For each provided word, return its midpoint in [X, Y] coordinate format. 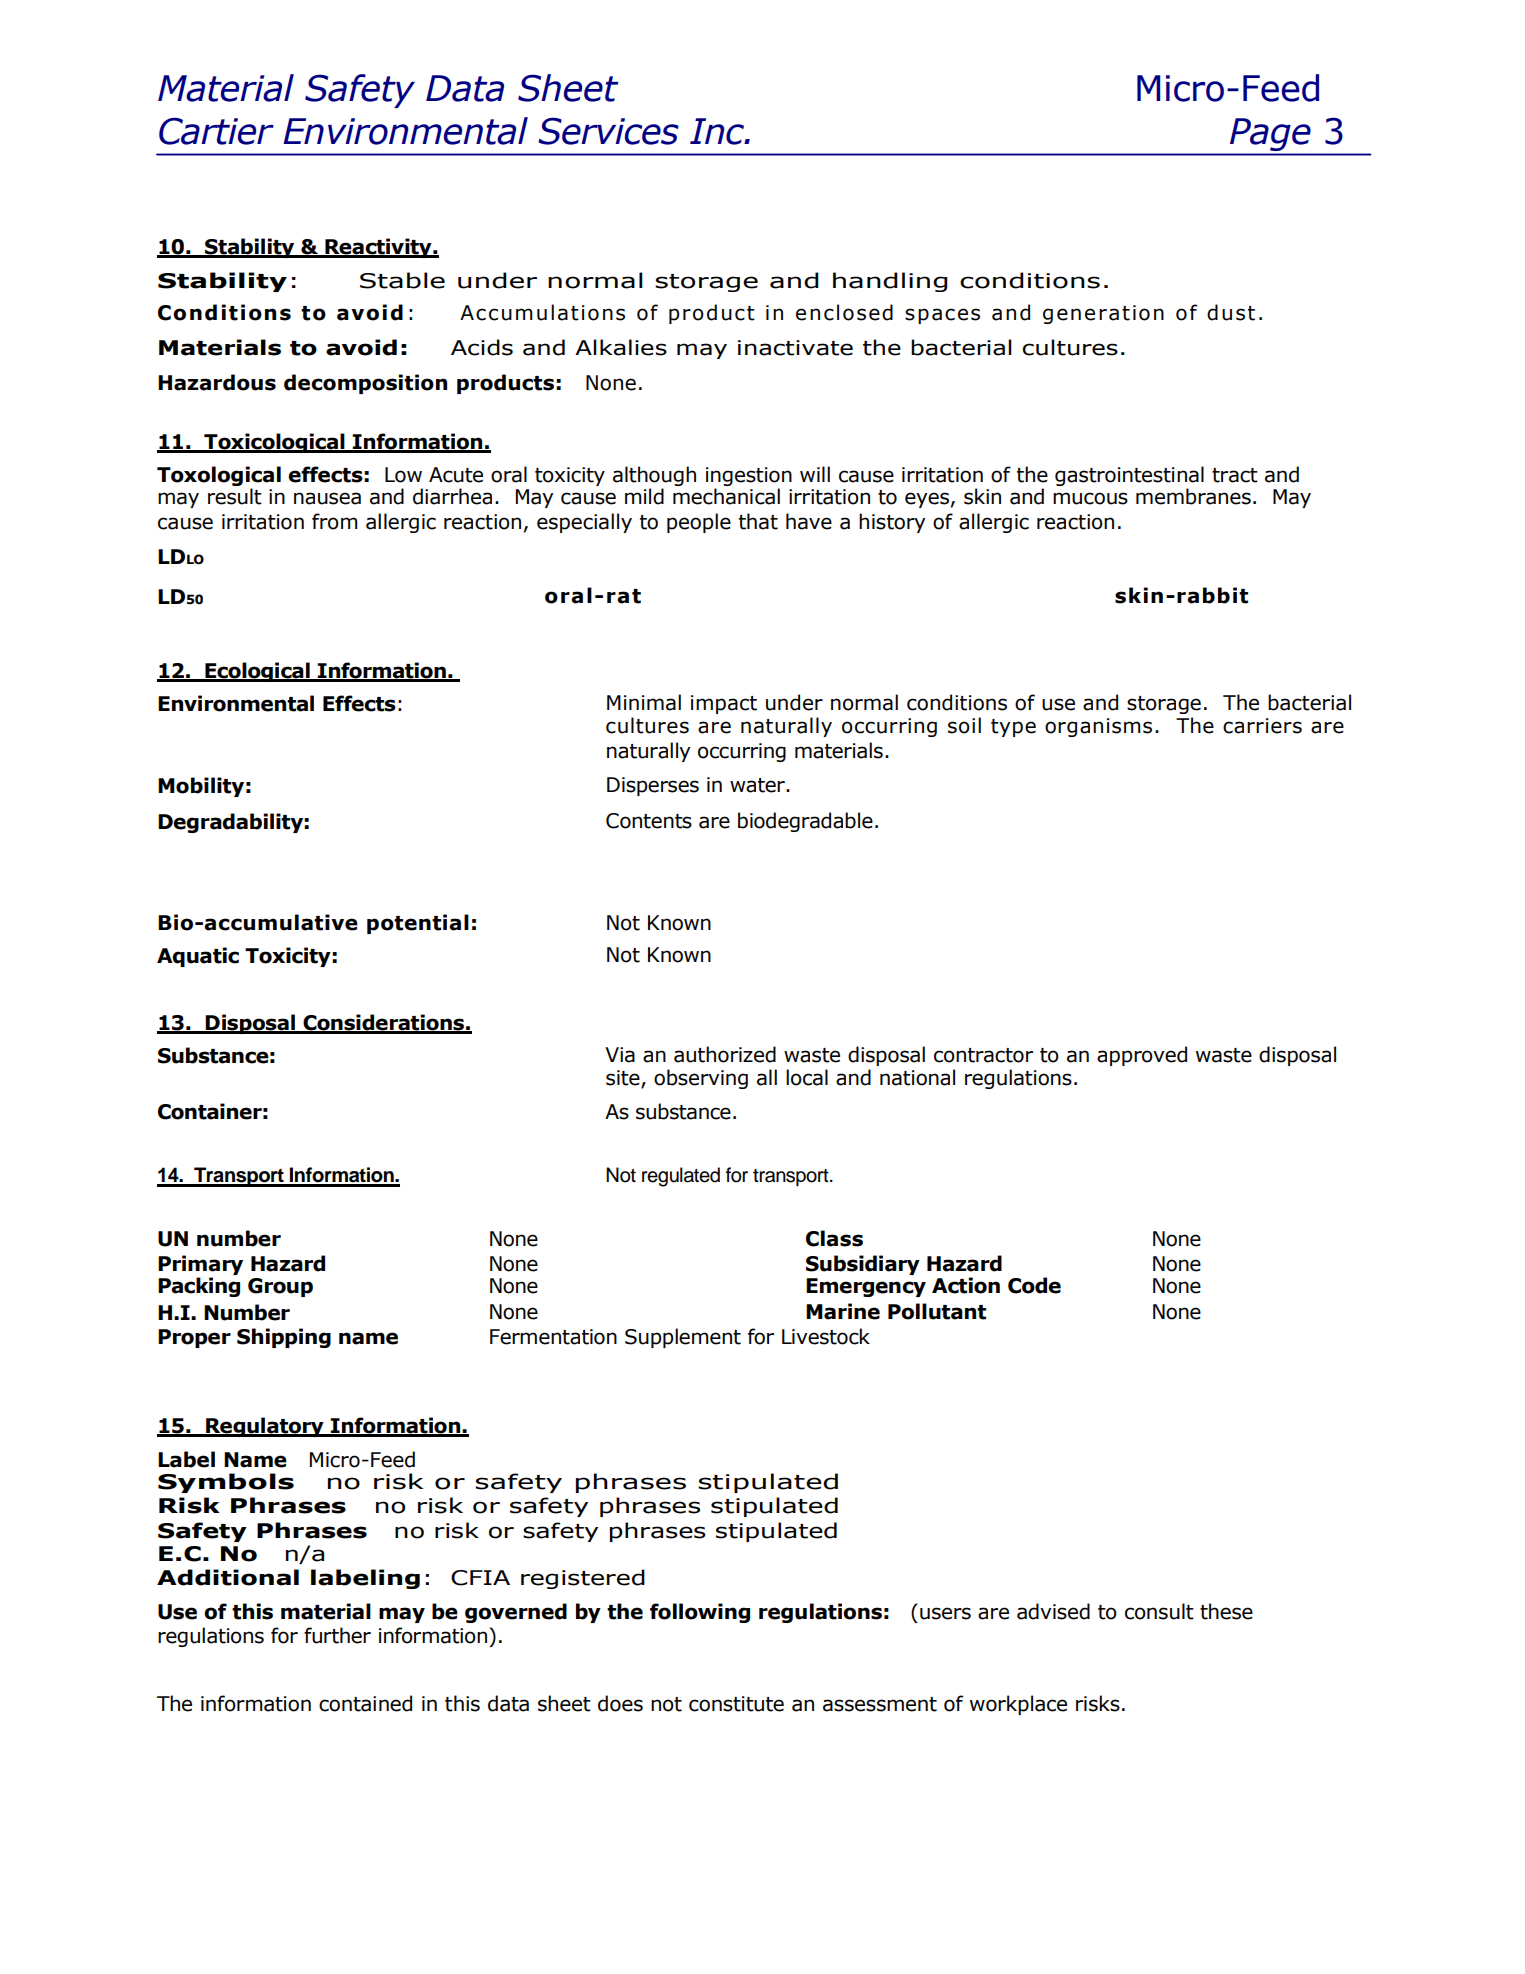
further [337, 1635]
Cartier [216, 131]
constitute [736, 1704]
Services [608, 131]
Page [1270, 134]
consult [1159, 1611]
